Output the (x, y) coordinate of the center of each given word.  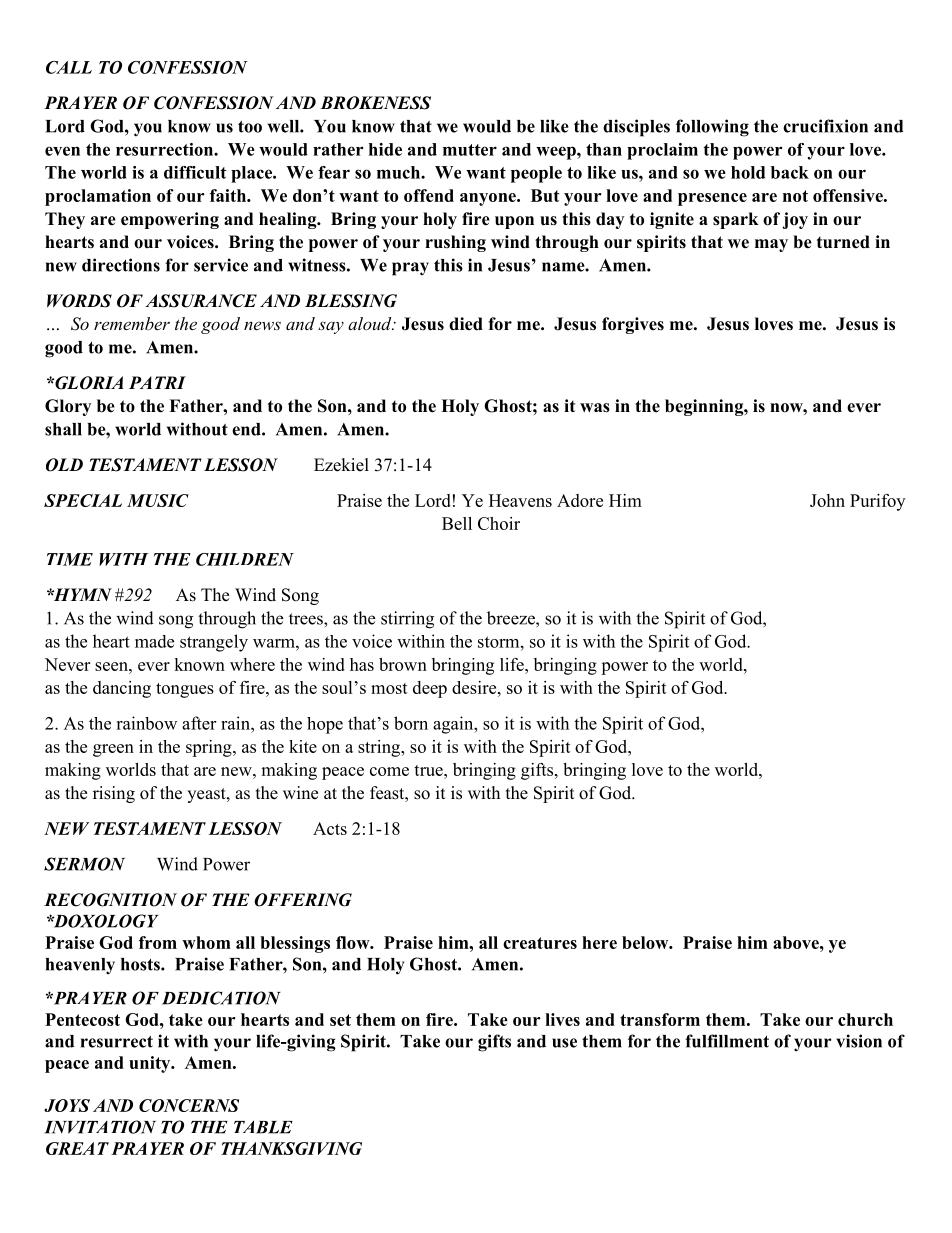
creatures (540, 943)
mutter (470, 150)
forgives (633, 325)
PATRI (157, 382)
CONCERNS (189, 1105)
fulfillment (727, 1041)
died (466, 324)
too (250, 127)
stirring (407, 620)
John (827, 500)
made (154, 641)
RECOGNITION (110, 900)
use (564, 1043)
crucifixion (825, 126)
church (865, 1019)
